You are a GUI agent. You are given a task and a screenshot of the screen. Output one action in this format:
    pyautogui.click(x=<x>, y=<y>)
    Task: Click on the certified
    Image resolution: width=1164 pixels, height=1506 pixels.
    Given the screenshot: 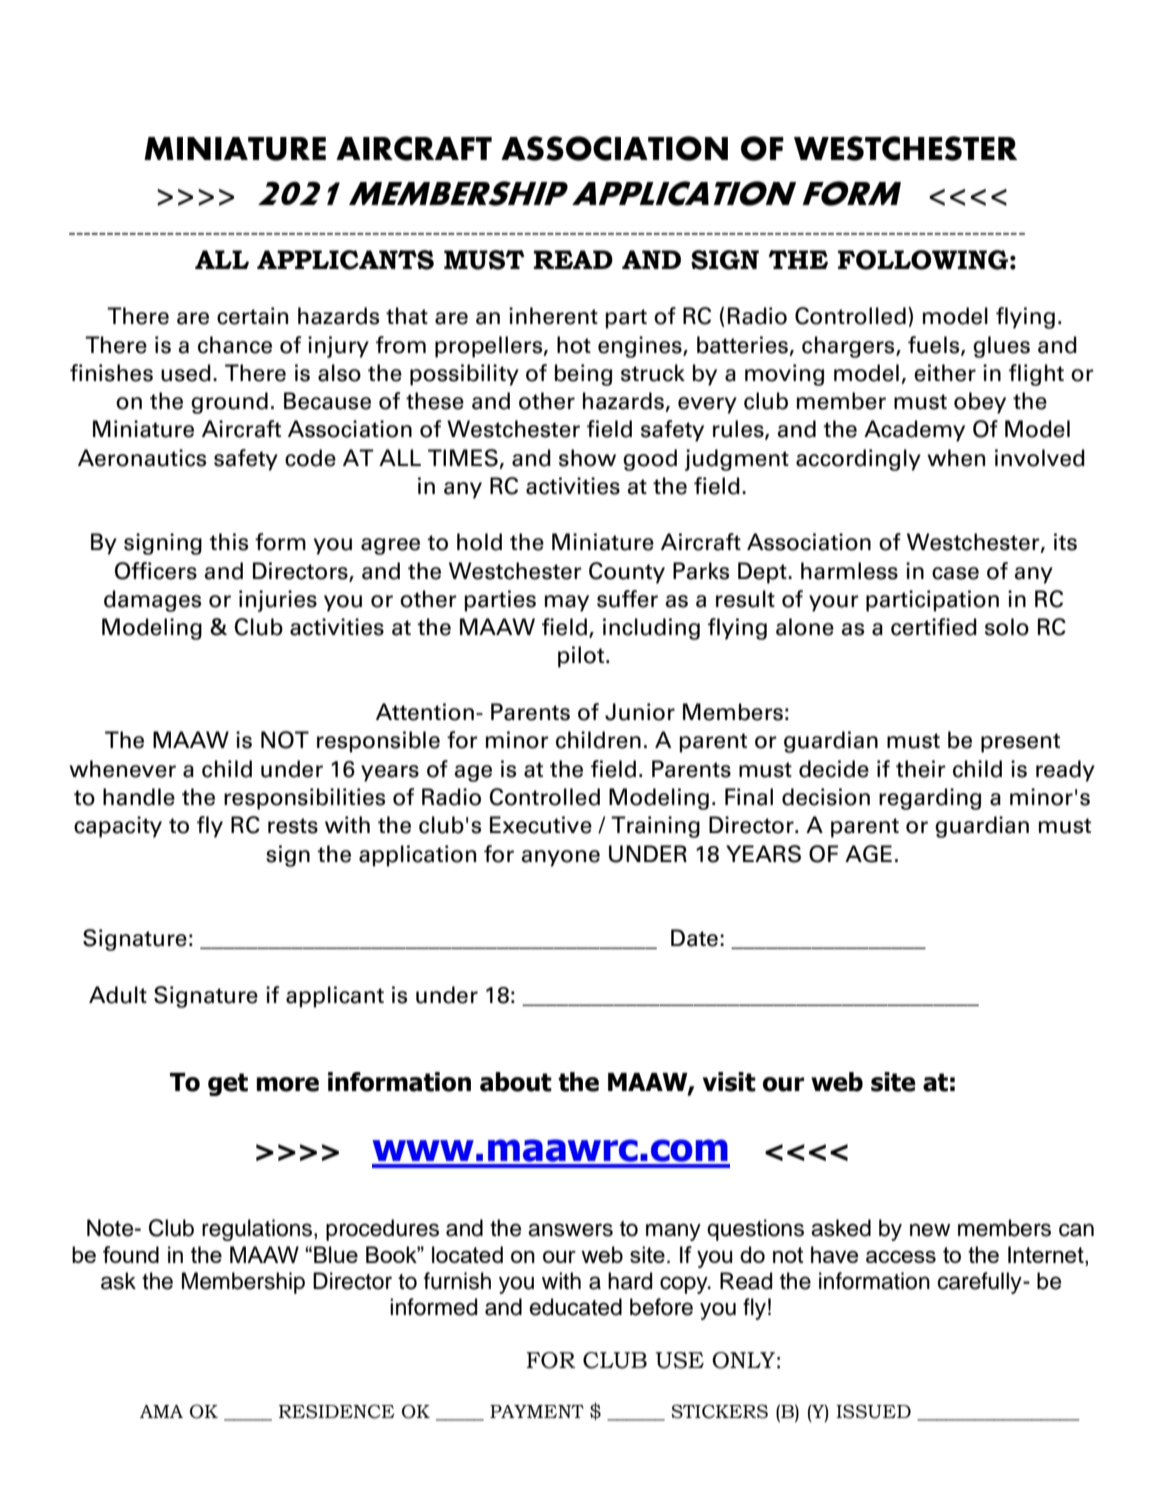 What is the action you would take?
    pyautogui.click(x=934, y=627)
